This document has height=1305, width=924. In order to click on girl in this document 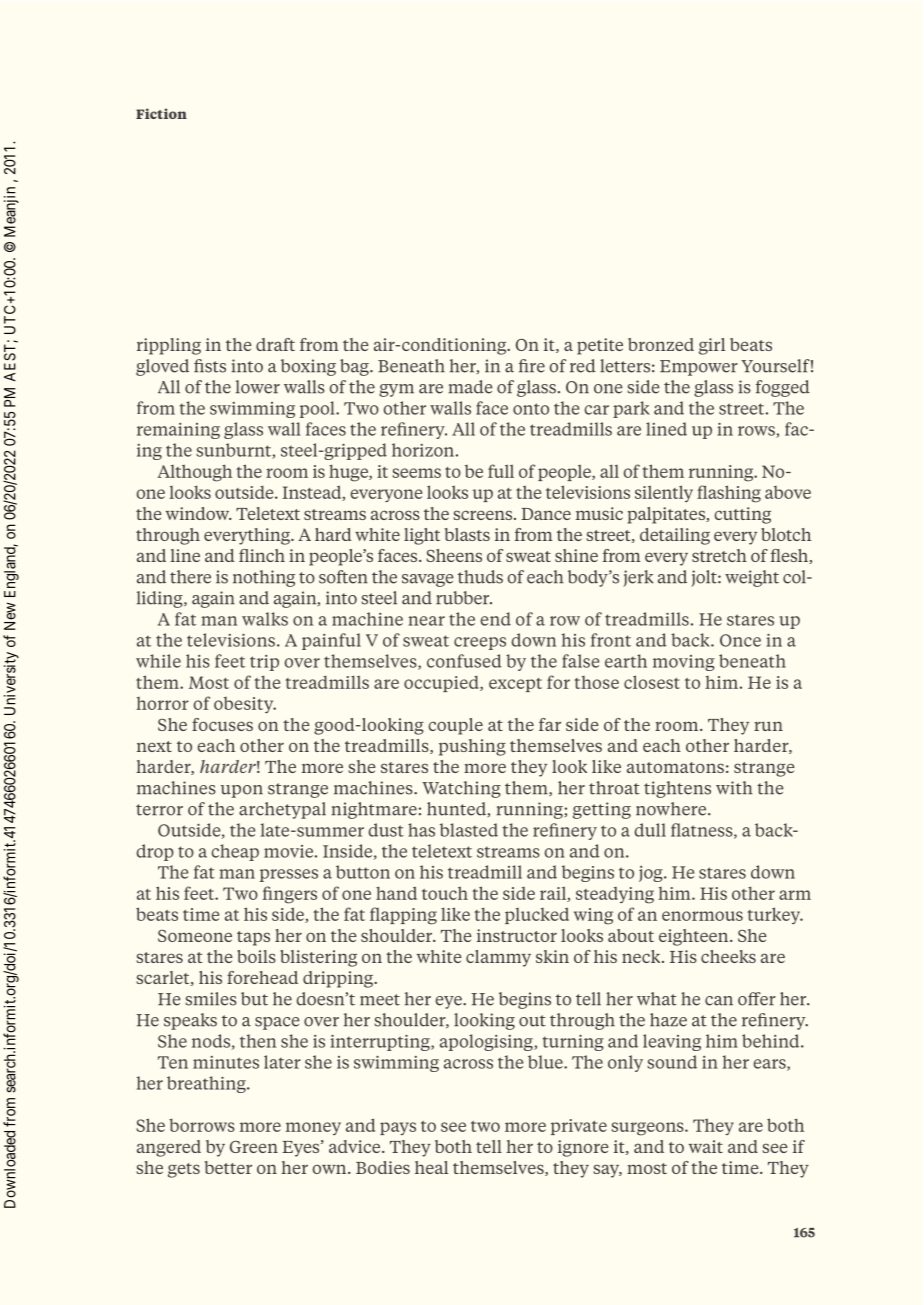, I will do `click(712, 346)`.
